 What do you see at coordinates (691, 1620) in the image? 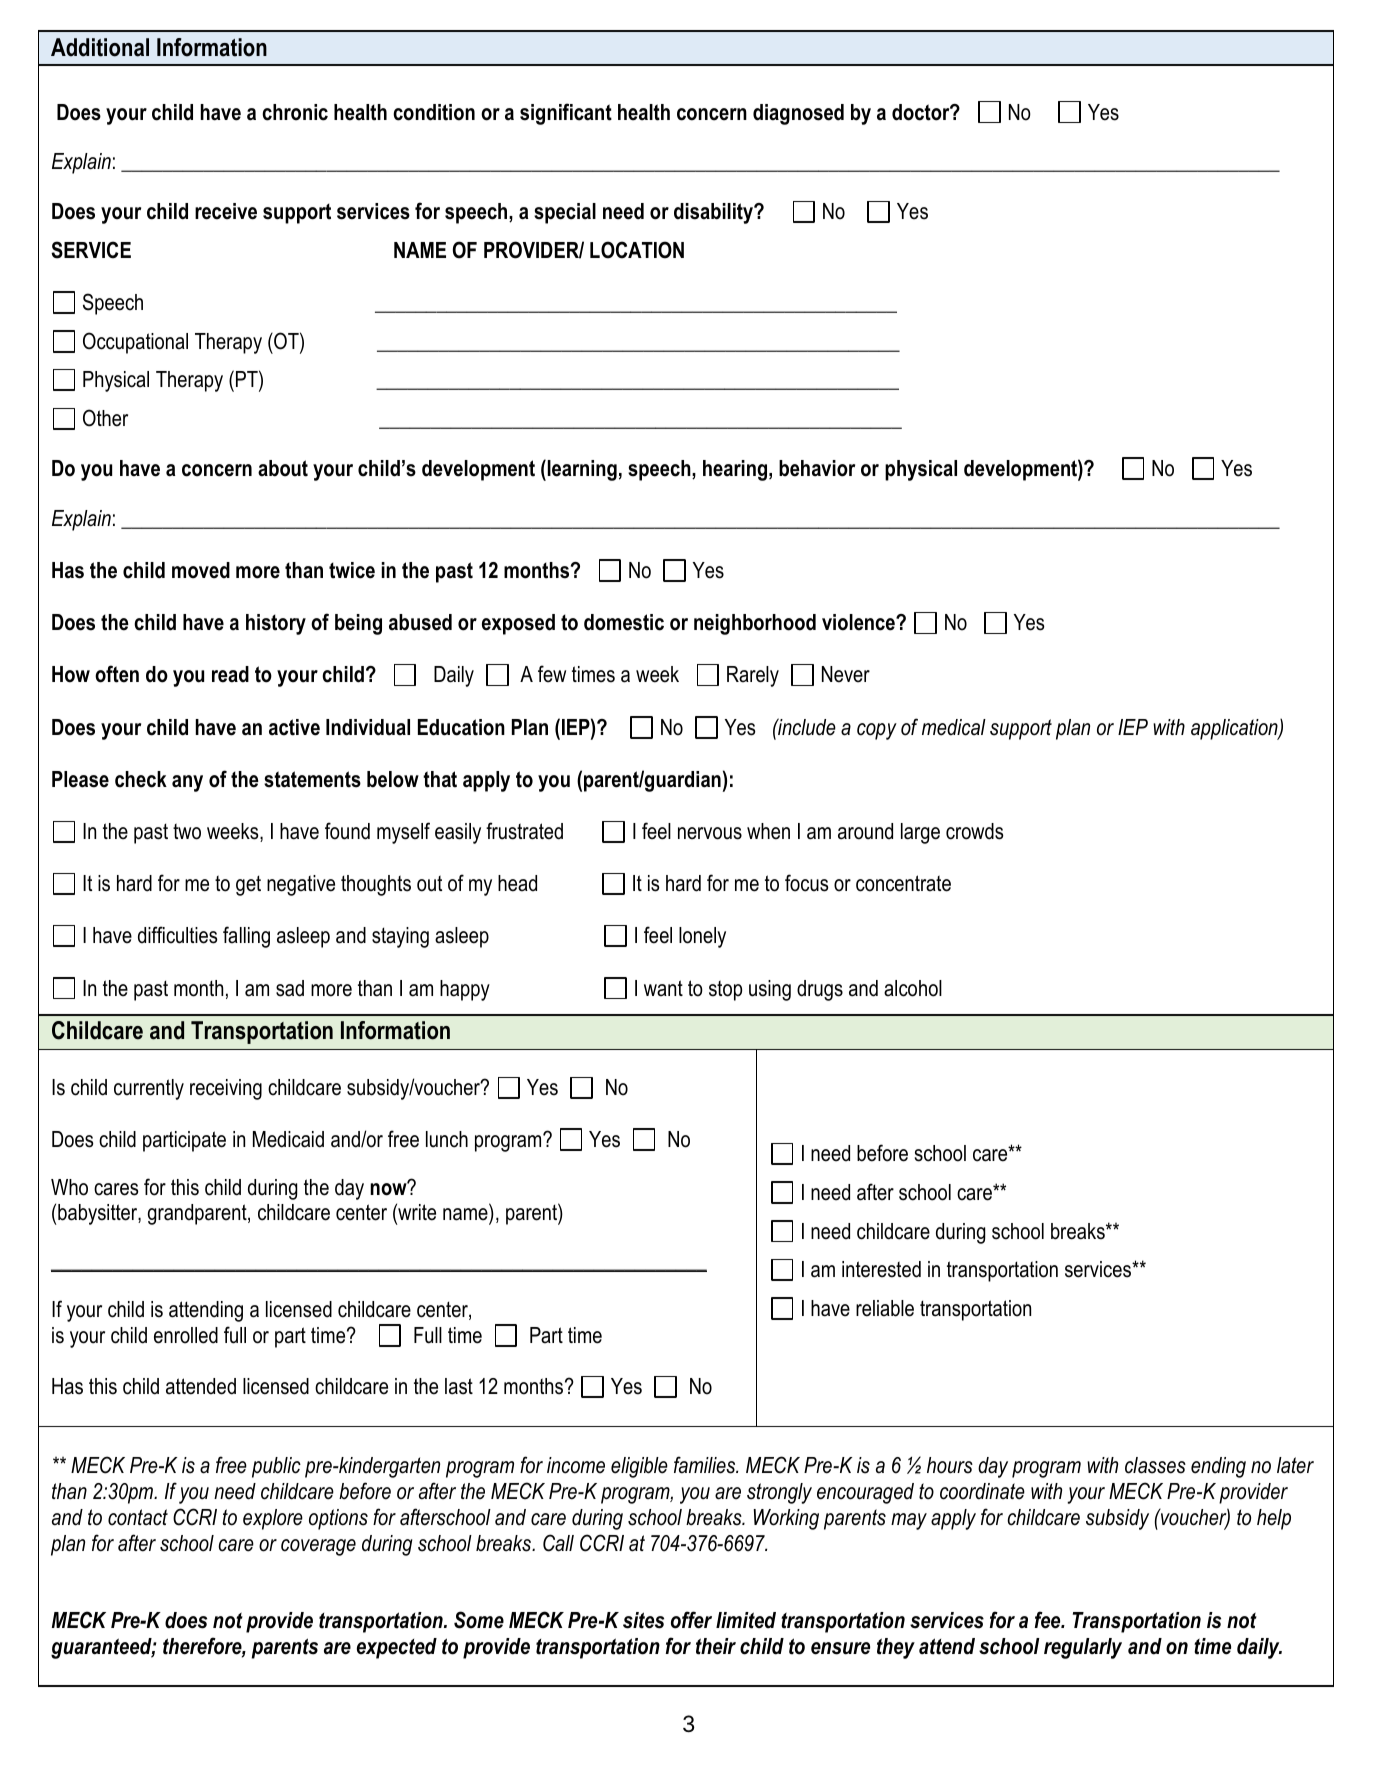
I see `offer` at bounding box center [691, 1620].
